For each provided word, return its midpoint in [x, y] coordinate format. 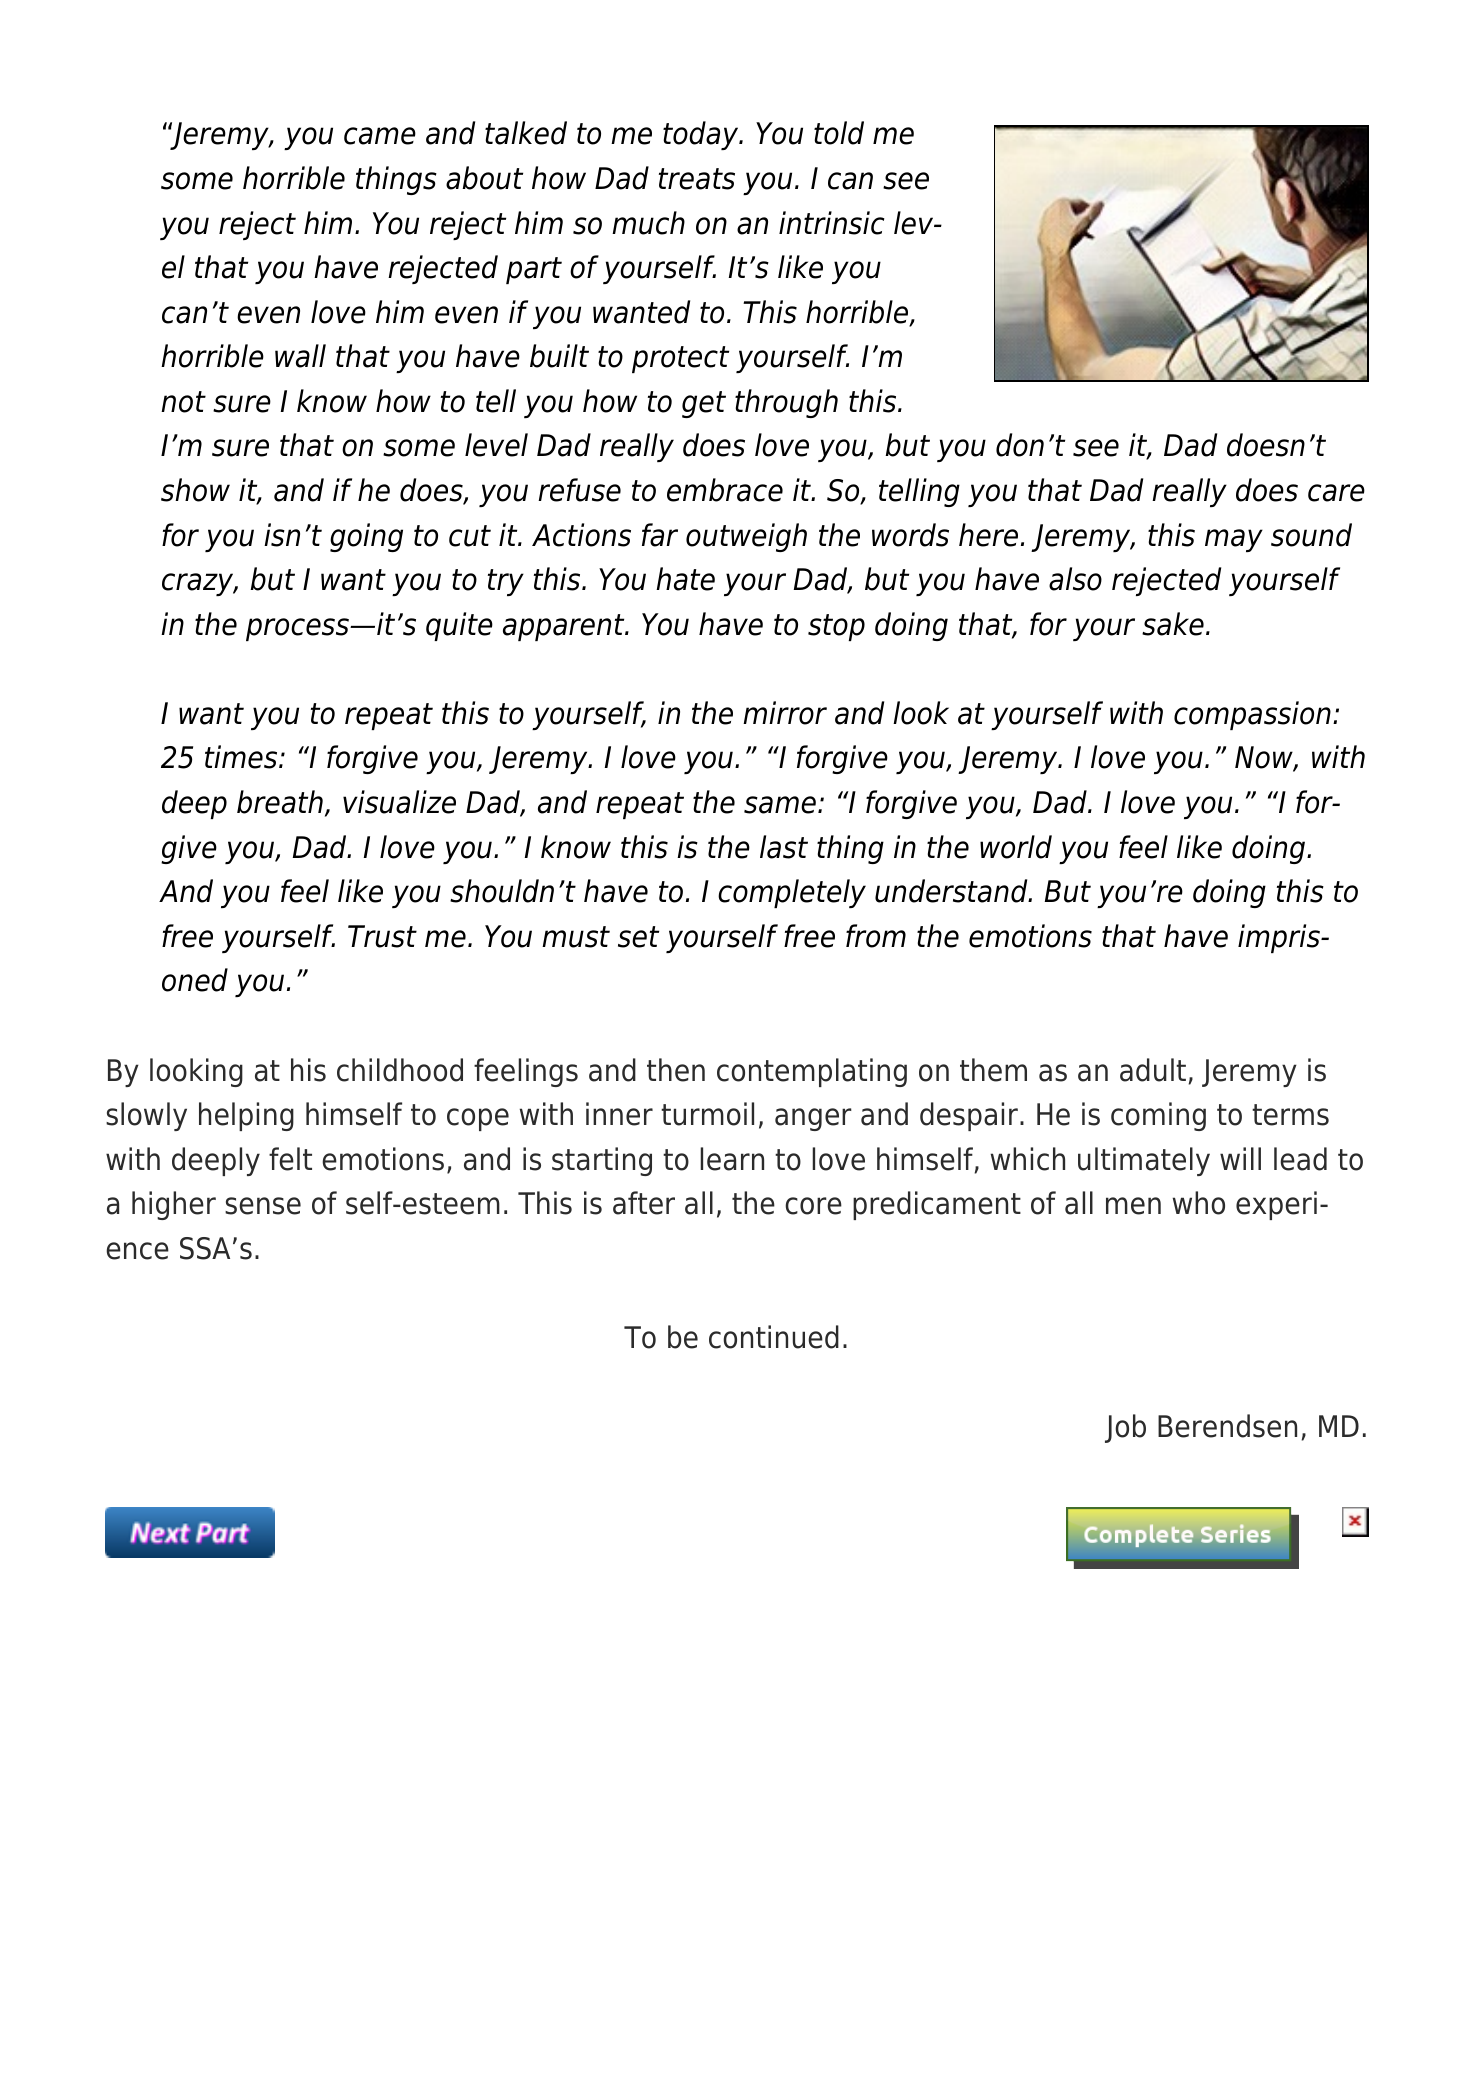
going [366, 537]
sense [263, 1206]
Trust [382, 936]
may [1234, 540]
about [484, 178]
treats [697, 179]
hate [685, 579]
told [839, 133]
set [638, 937]
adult [1153, 1070]
